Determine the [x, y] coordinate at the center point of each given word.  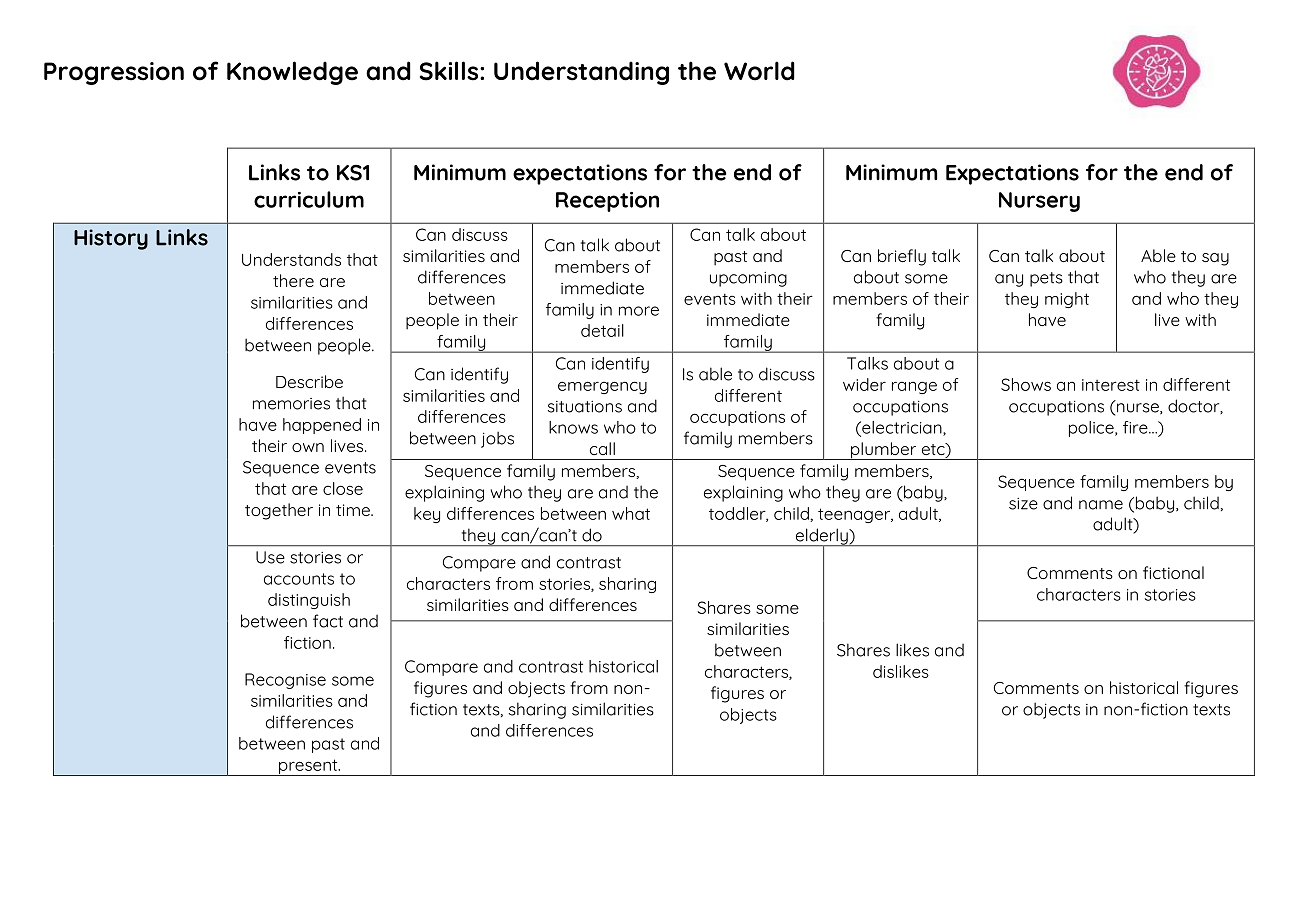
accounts [299, 579]
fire [1136, 427]
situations [585, 407]
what [631, 513]
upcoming [748, 279]
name [1101, 505]
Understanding [581, 73]
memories [291, 404]
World [759, 71]
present [308, 767]
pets [1046, 279]
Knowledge [292, 73]
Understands [291, 259]
